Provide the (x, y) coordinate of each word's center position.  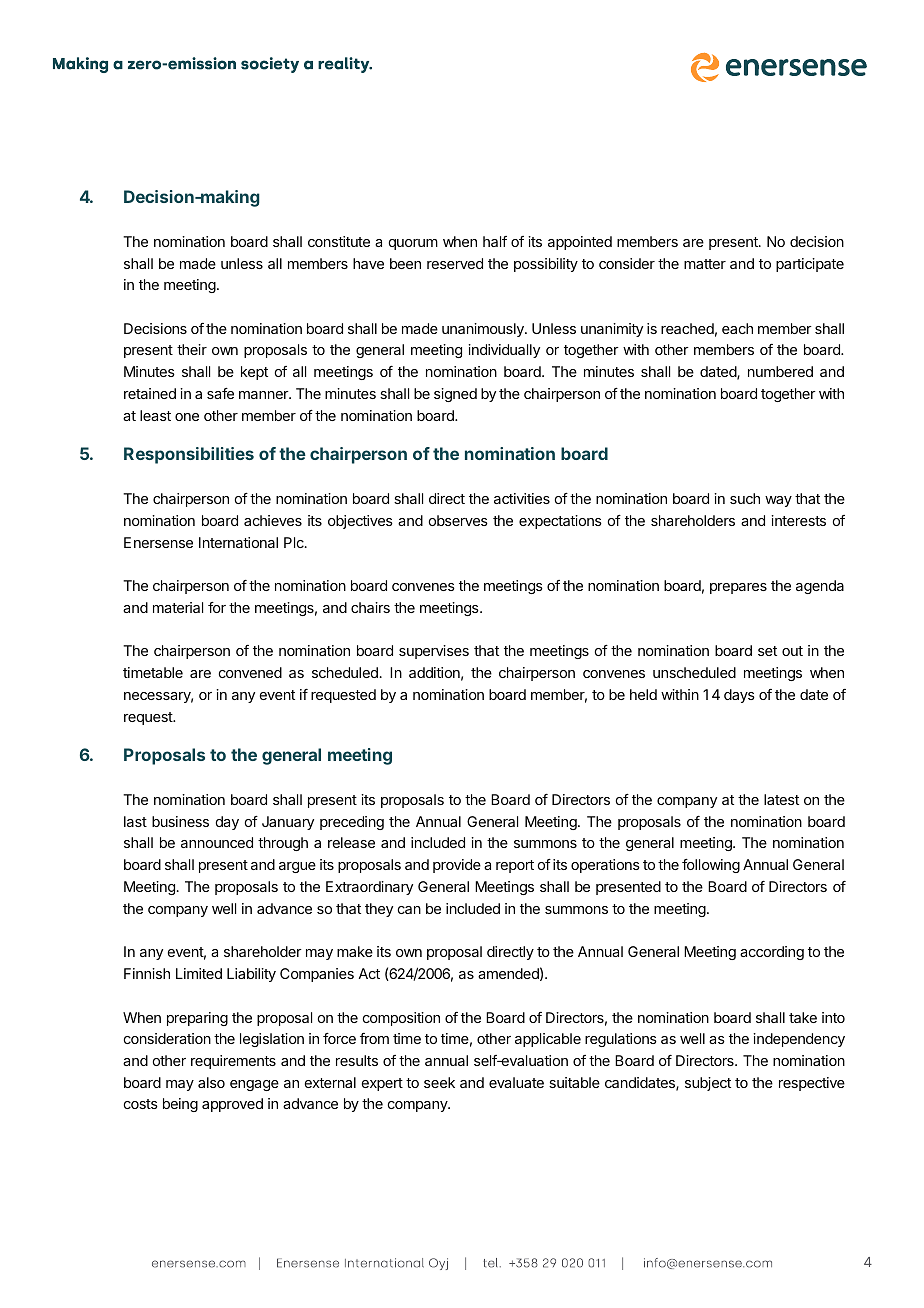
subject (708, 1084)
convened (250, 672)
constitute (339, 241)
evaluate (516, 1082)
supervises (434, 652)
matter (705, 264)
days (739, 696)
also (211, 1082)
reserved (455, 263)
